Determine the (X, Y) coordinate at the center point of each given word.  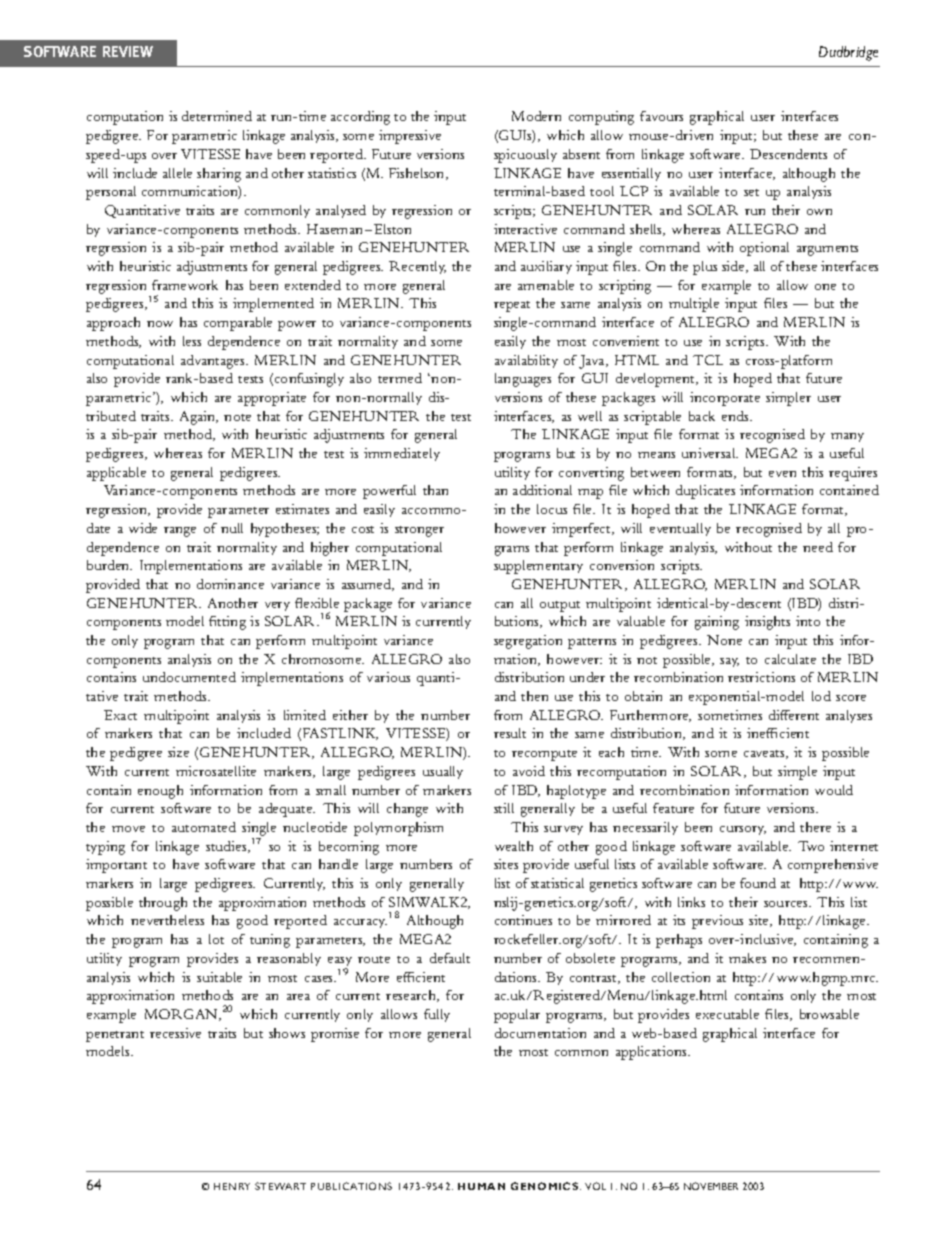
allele (177, 173)
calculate (790, 659)
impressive (410, 137)
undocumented (189, 677)
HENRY (232, 1186)
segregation (528, 642)
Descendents (788, 154)
